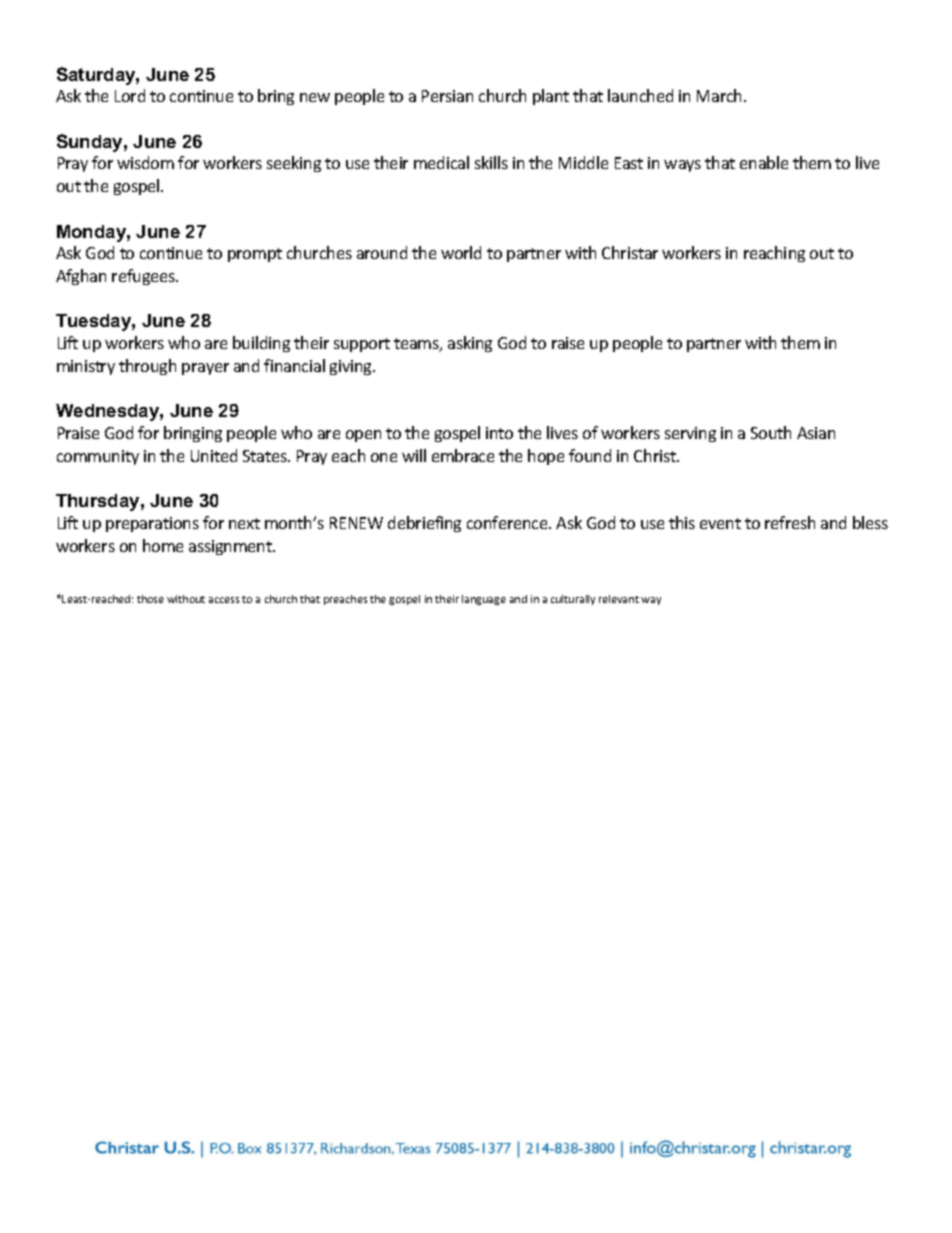 This page has height=1233, width=952. I want to click on United, so click(214, 455).
